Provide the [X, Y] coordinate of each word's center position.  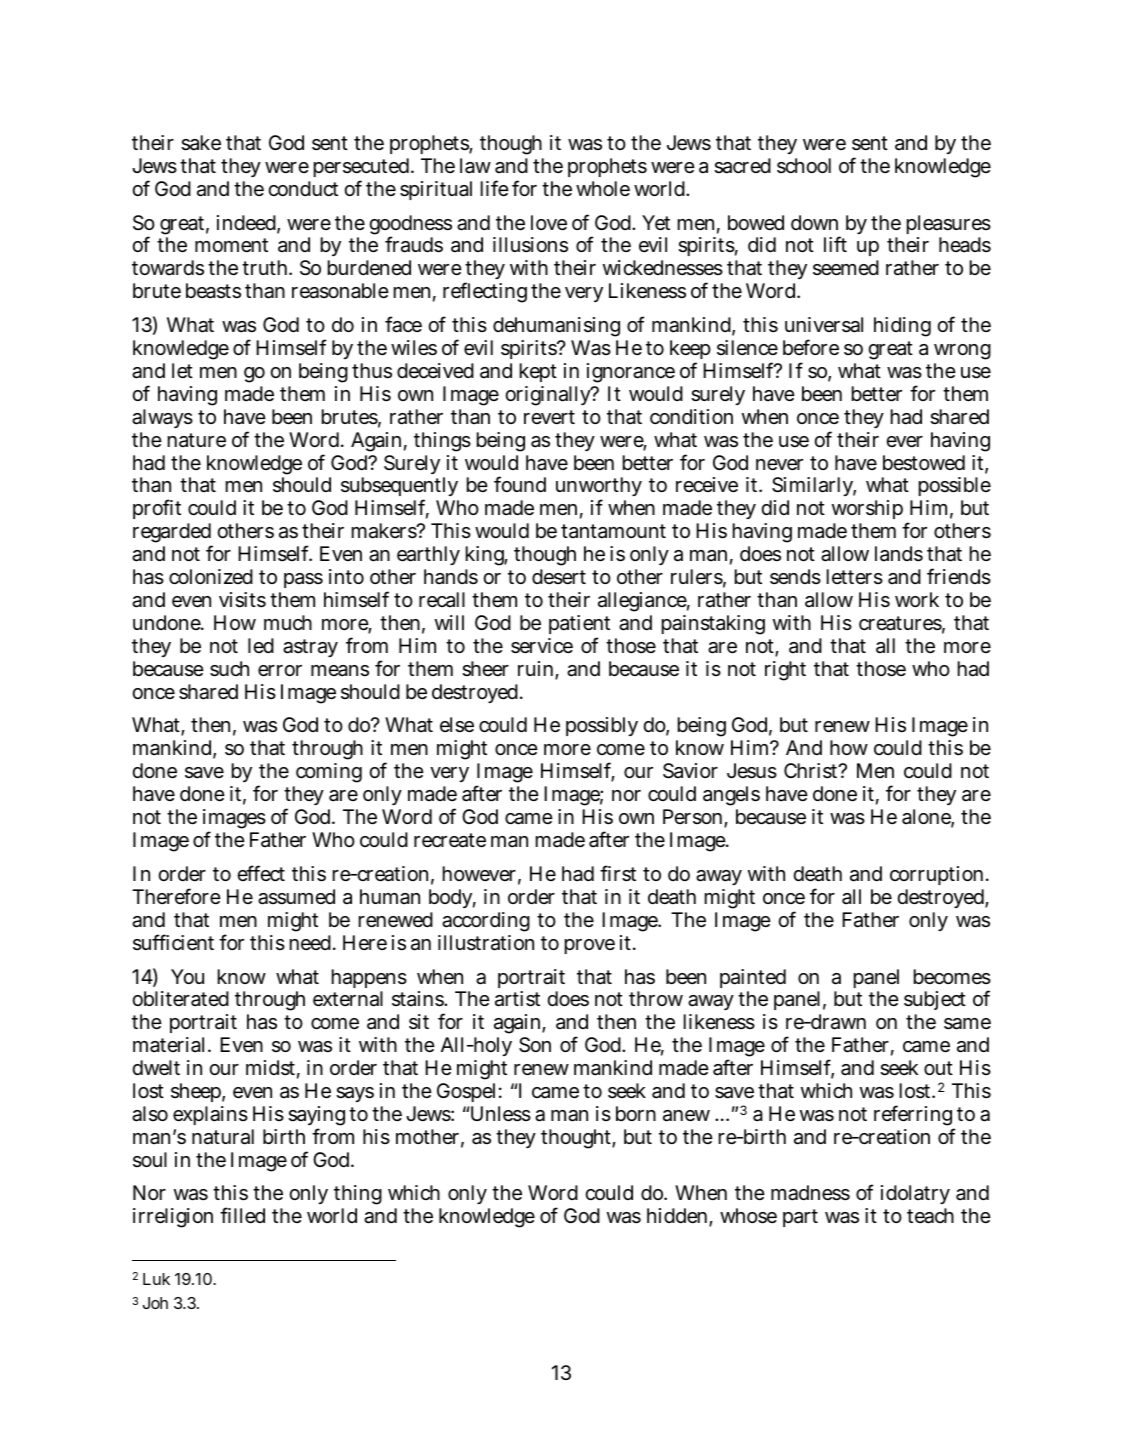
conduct [303, 188]
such [229, 669]
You [187, 976]
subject [935, 1003]
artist [517, 999]
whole [603, 188]
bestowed [924, 463]
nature [197, 440]
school [804, 166]
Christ [812, 771]
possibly [602, 726]
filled [242, 1215]
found [520, 484]
